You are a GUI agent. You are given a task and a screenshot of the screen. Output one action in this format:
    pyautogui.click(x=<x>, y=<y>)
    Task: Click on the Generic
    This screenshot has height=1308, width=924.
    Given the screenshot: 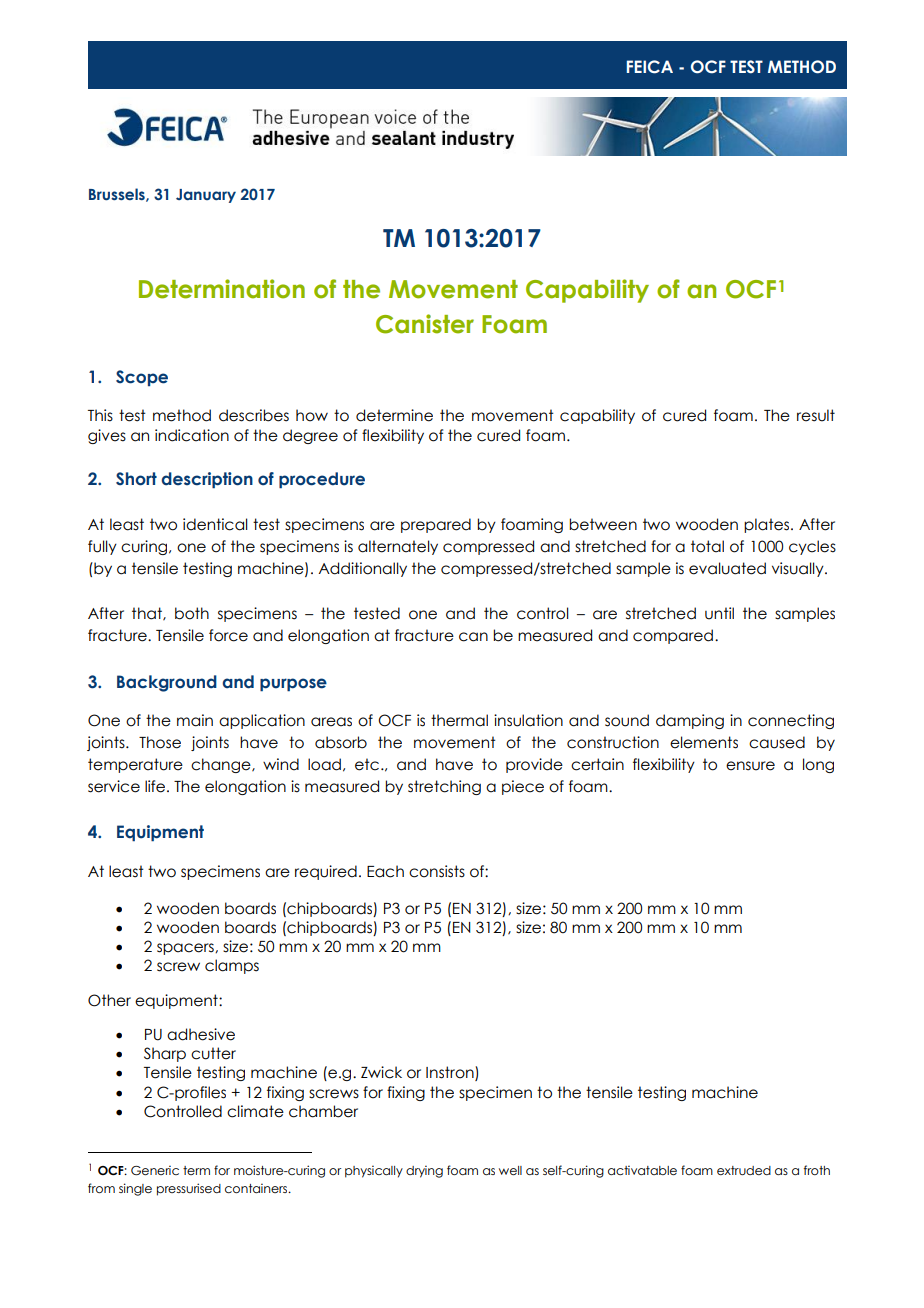 What is the action you would take?
    pyautogui.click(x=155, y=1170)
